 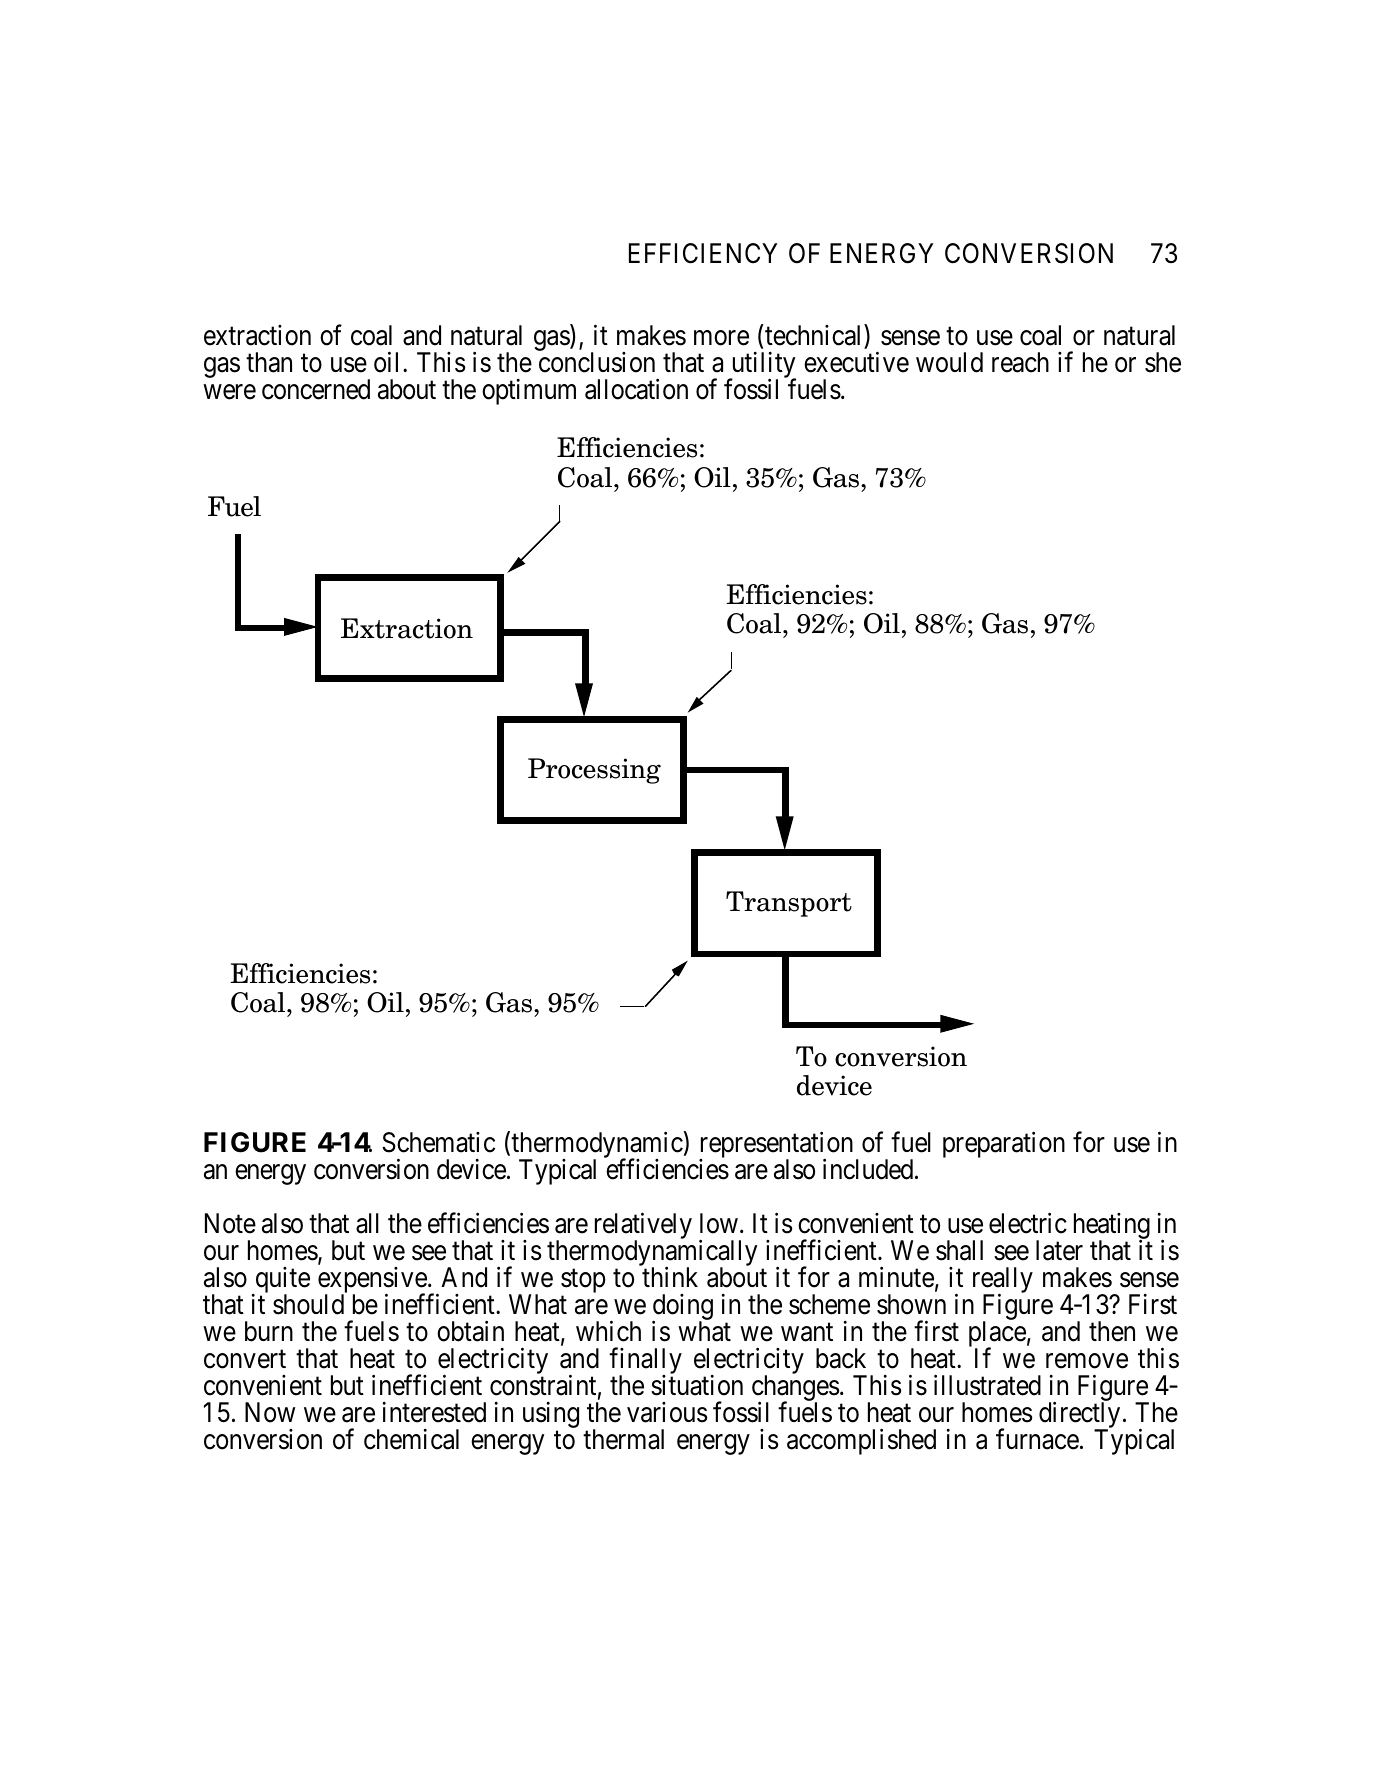 What do you see at coordinates (1020, 362) in the image?
I see `reach` at bounding box center [1020, 362].
